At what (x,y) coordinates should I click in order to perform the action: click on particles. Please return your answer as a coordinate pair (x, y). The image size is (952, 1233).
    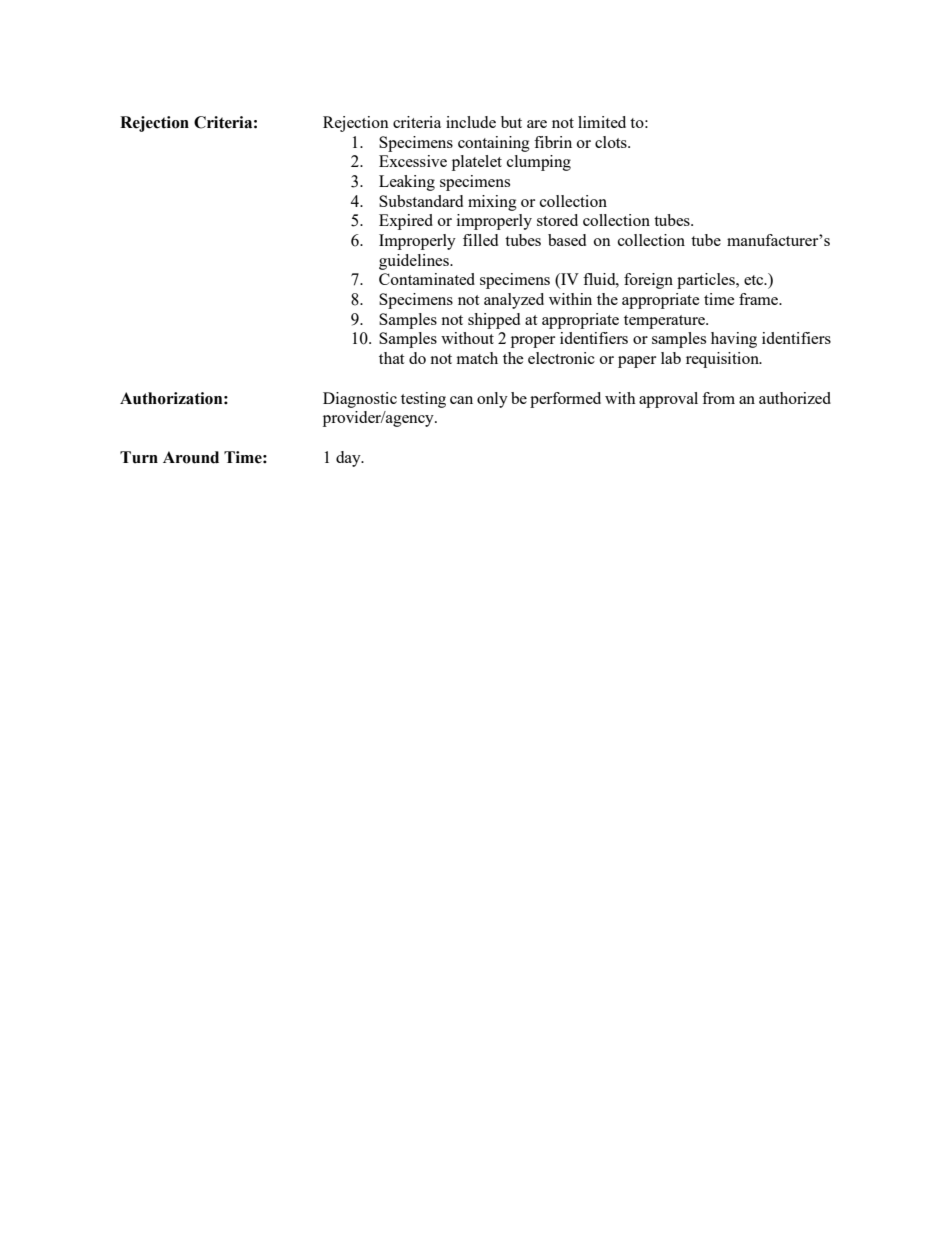
    Looking at the image, I should click on (707, 281).
